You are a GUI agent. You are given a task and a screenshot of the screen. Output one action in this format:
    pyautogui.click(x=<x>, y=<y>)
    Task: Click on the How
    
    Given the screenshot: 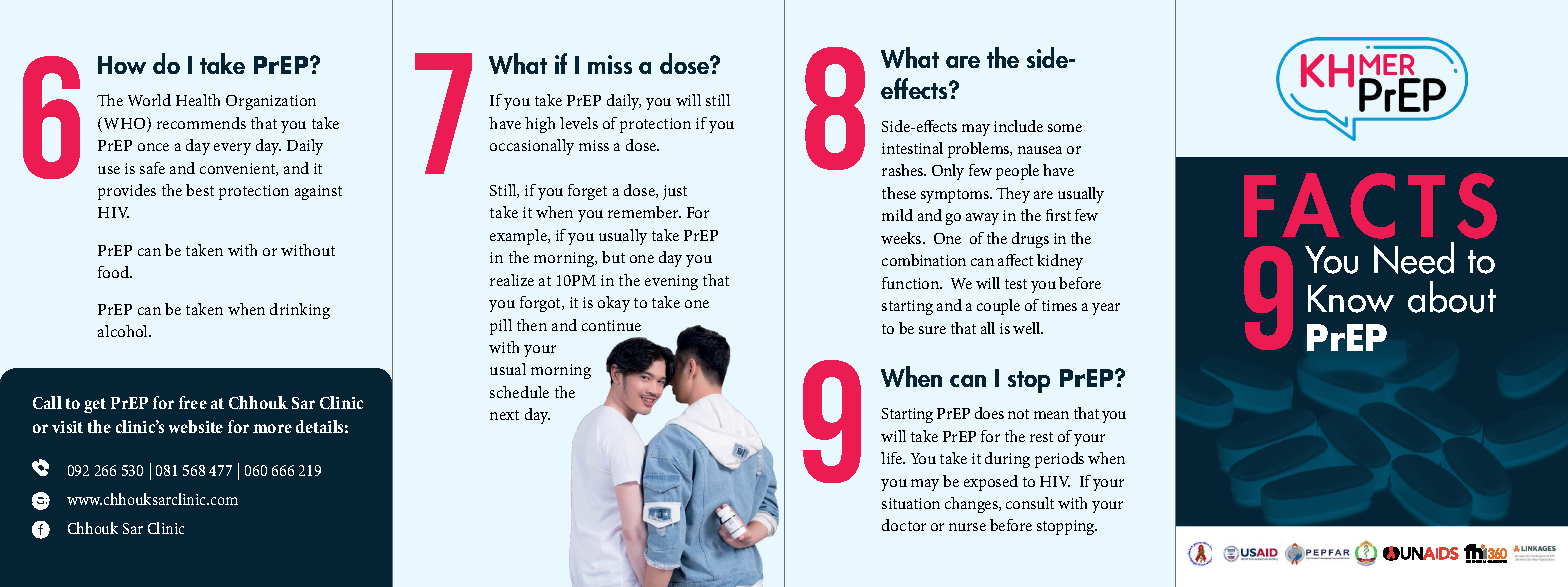 What is the action you would take?
    pyautogui.click(x=122, y=65)
